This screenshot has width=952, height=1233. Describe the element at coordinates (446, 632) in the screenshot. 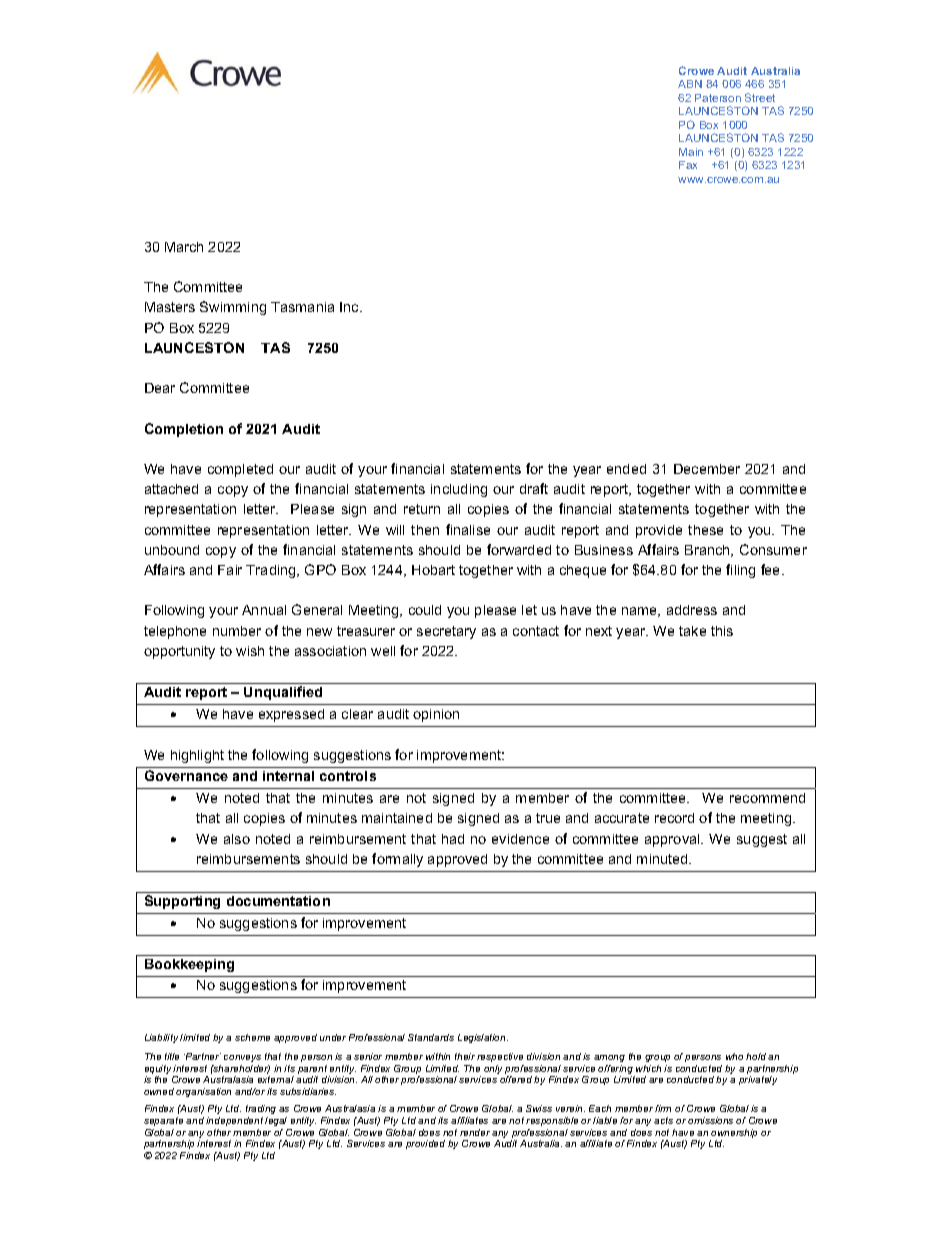

I see `secretary` at that location.
